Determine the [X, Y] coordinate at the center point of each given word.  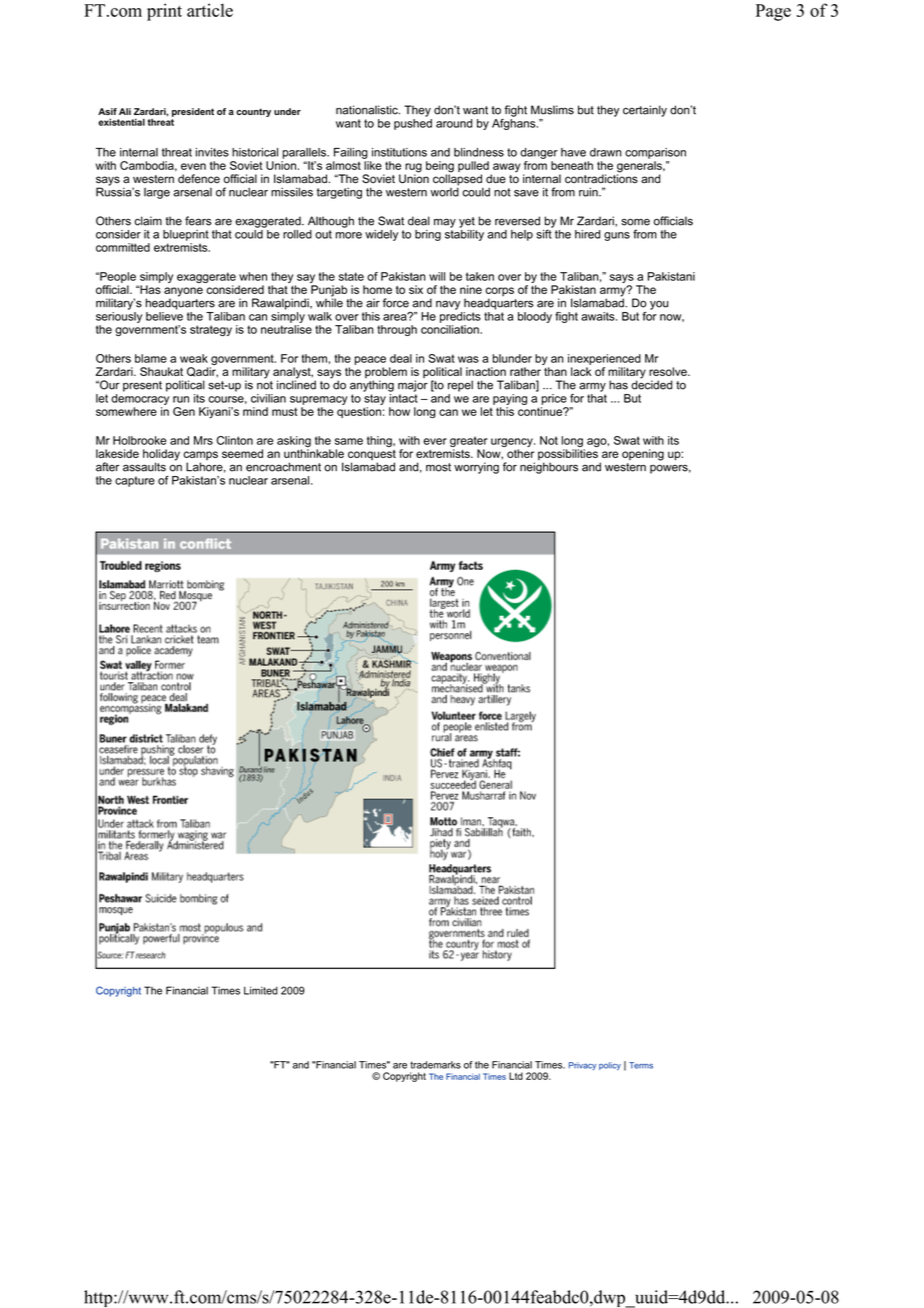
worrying [476, 468]
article [210, 10]
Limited [261, 990]
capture [135, 481]
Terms [641, 1065]
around [454, 123]
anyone [183, 293]
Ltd [516, 1076]
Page [773, 12]
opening [643, 455]
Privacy [582, 1066]
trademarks [435, 1065]
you [659, 305]
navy [448, 305]
